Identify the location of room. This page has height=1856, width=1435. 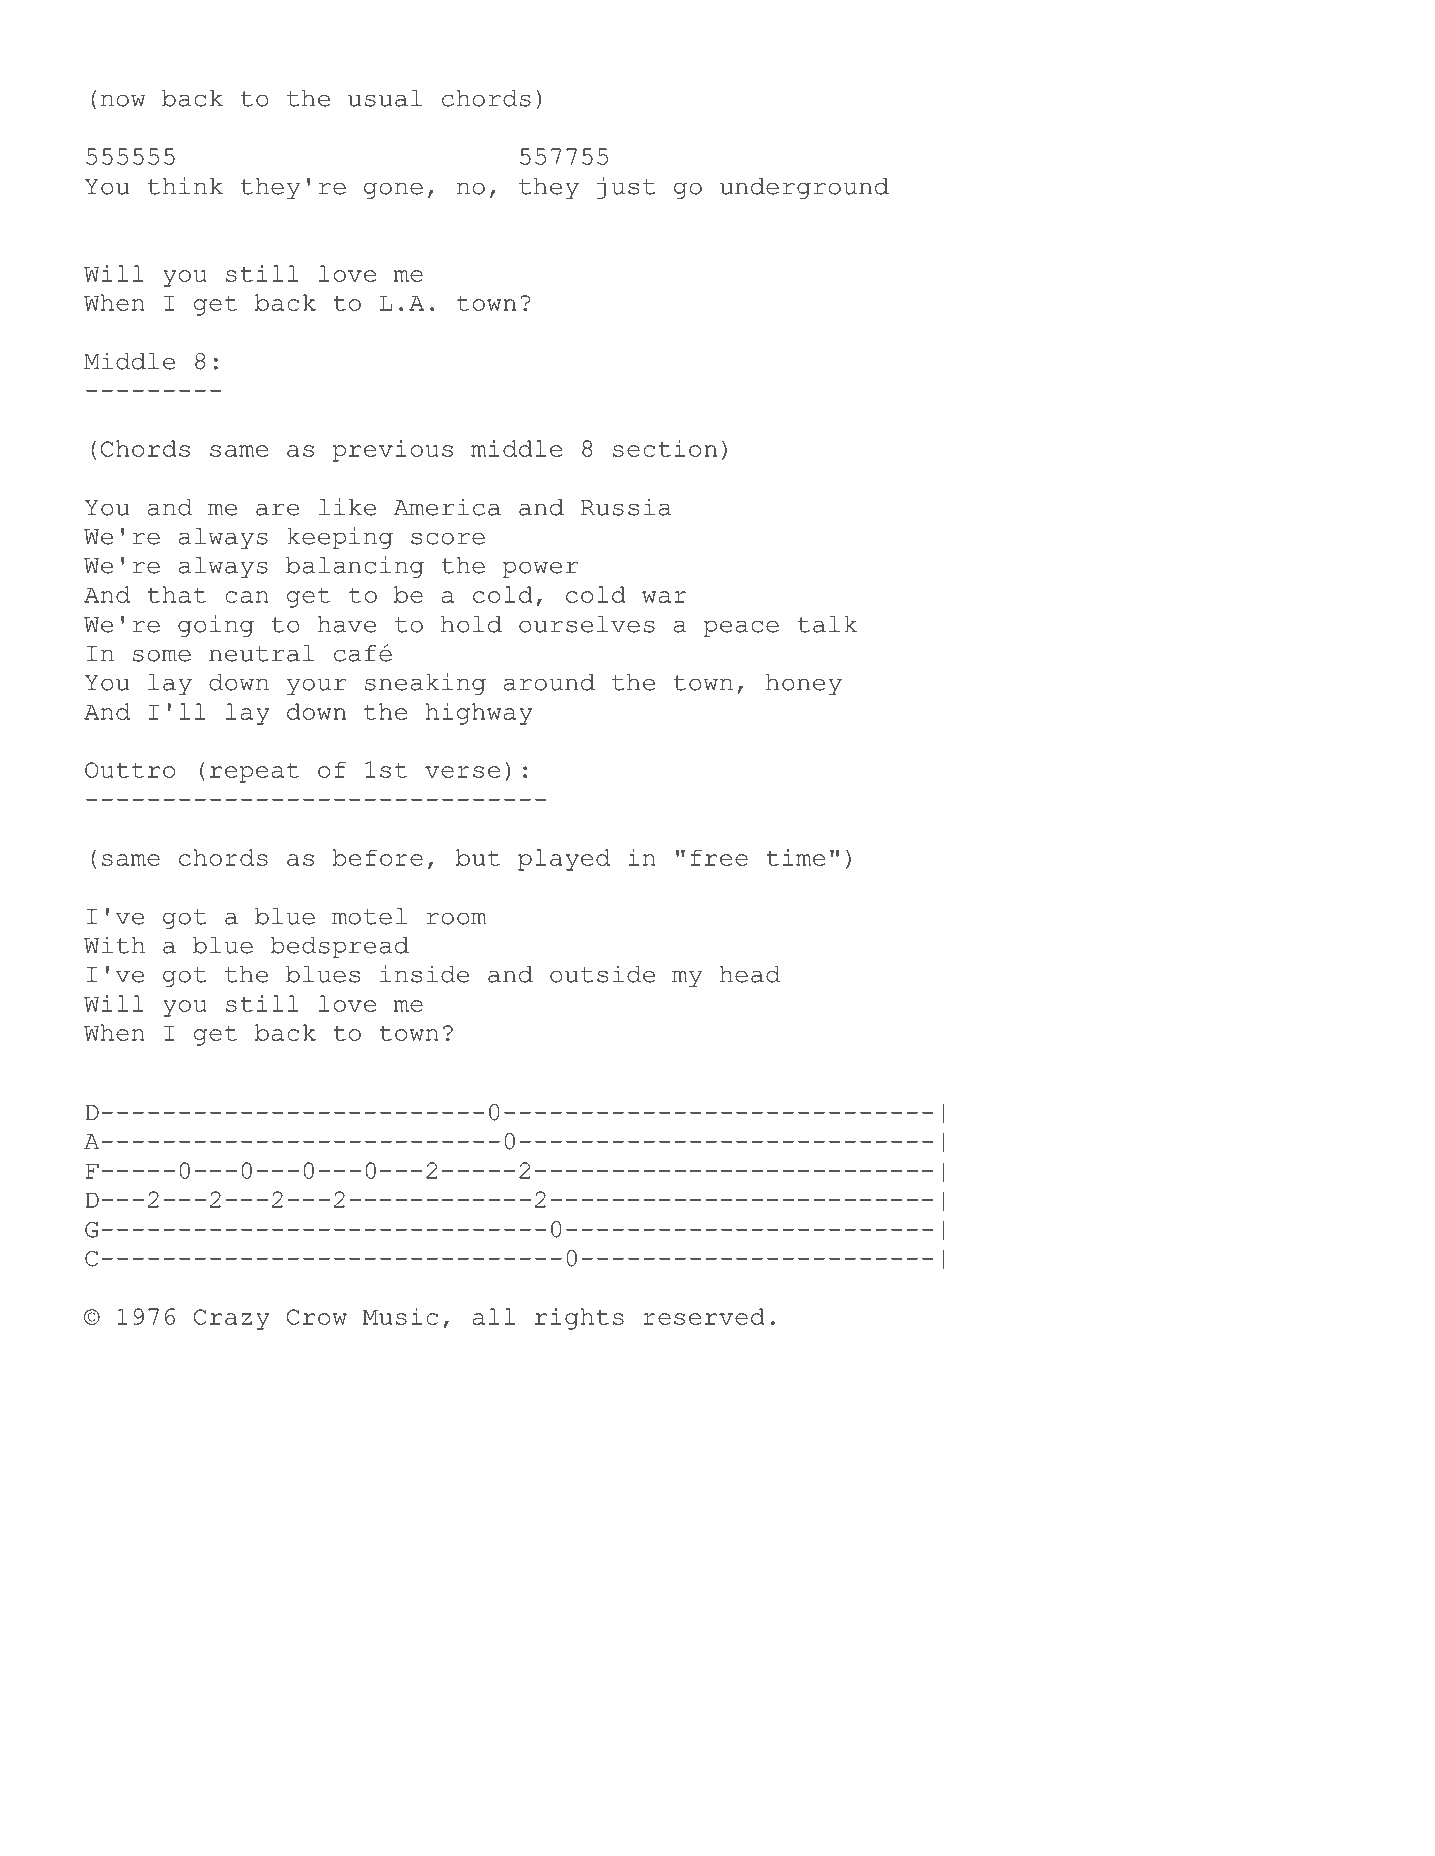
(456, 918).
